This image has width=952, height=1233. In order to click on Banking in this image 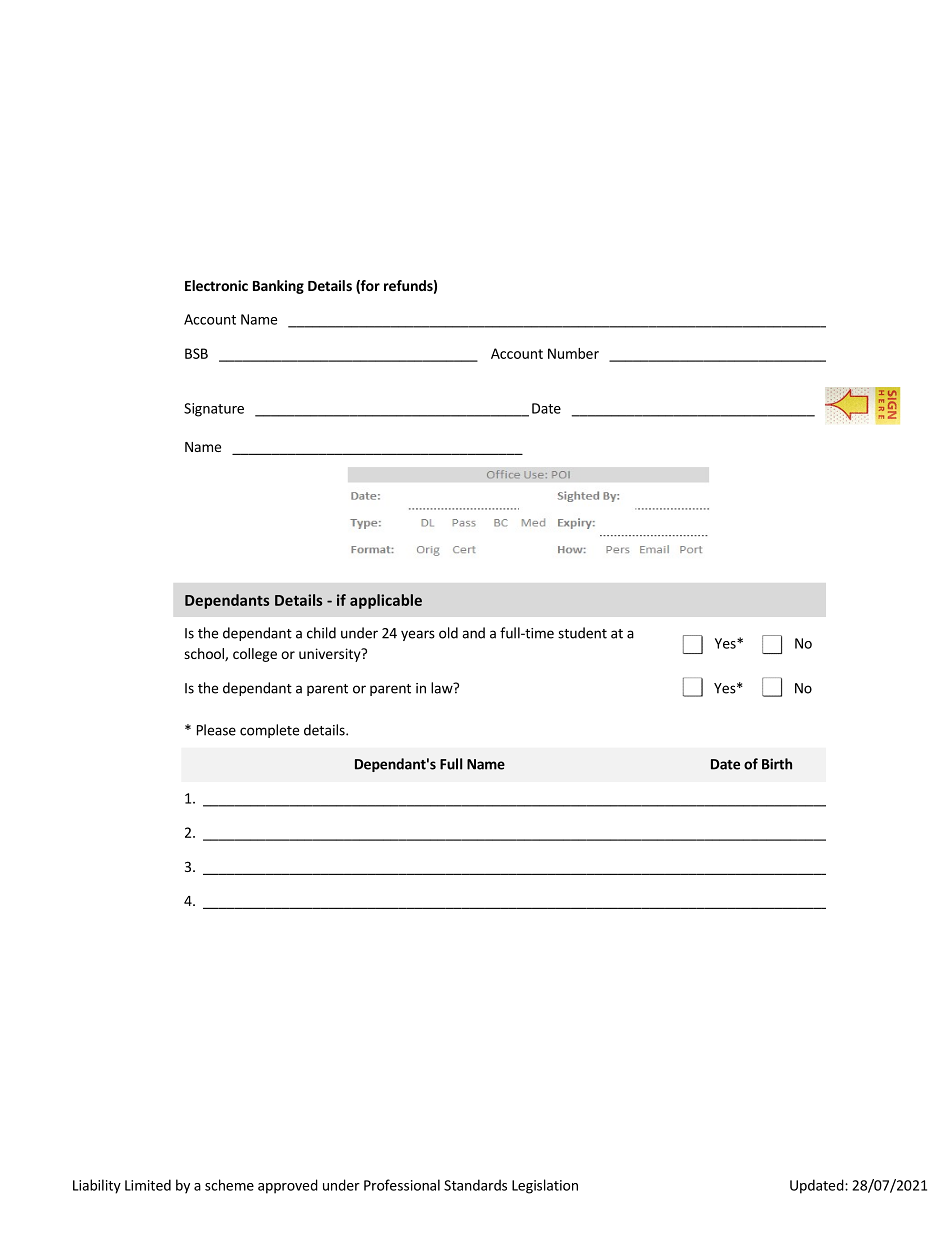, I will do `click(278, 287)`.
